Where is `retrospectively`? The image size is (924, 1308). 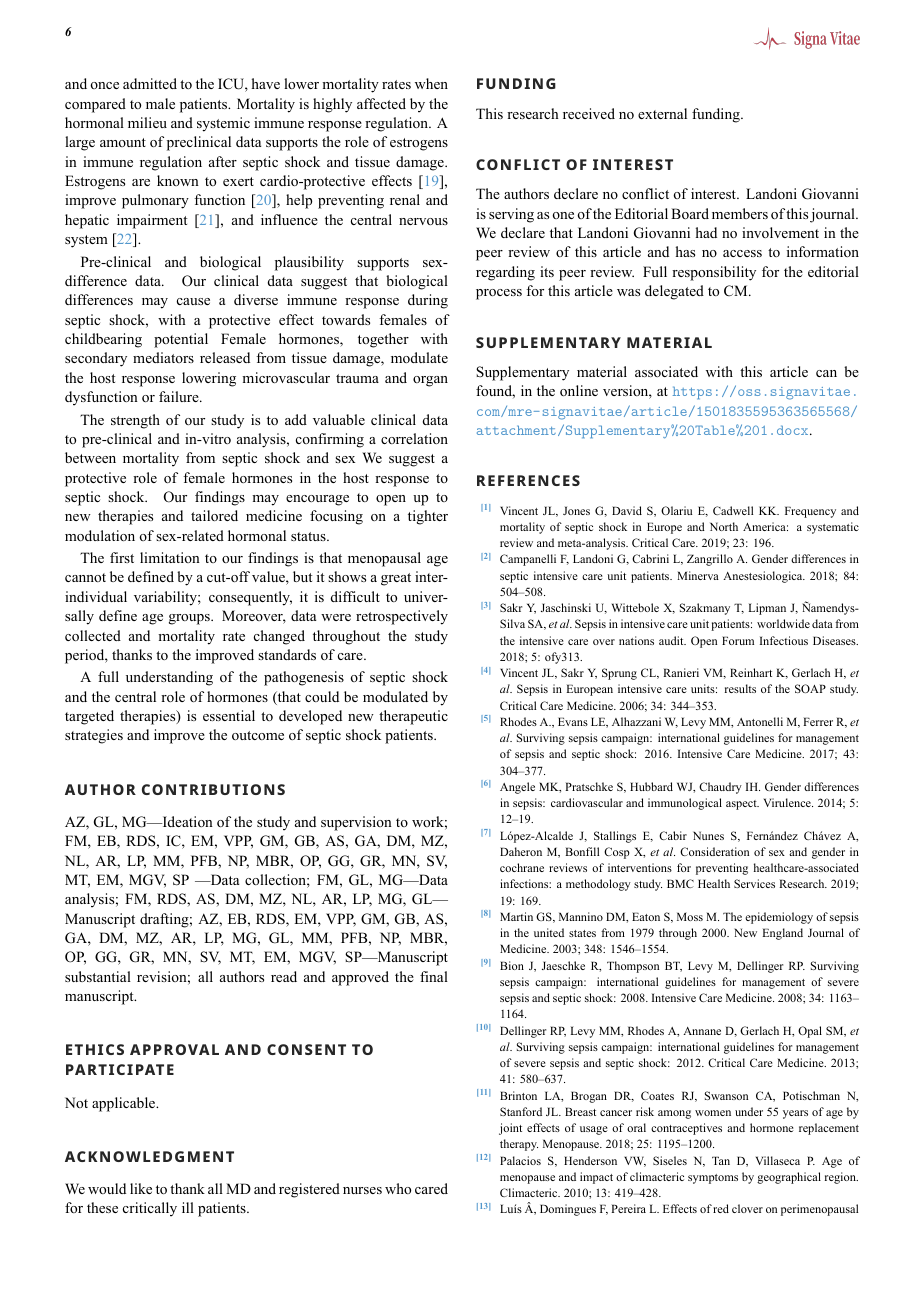 retrospectively is located at coordinates (402, 617).
